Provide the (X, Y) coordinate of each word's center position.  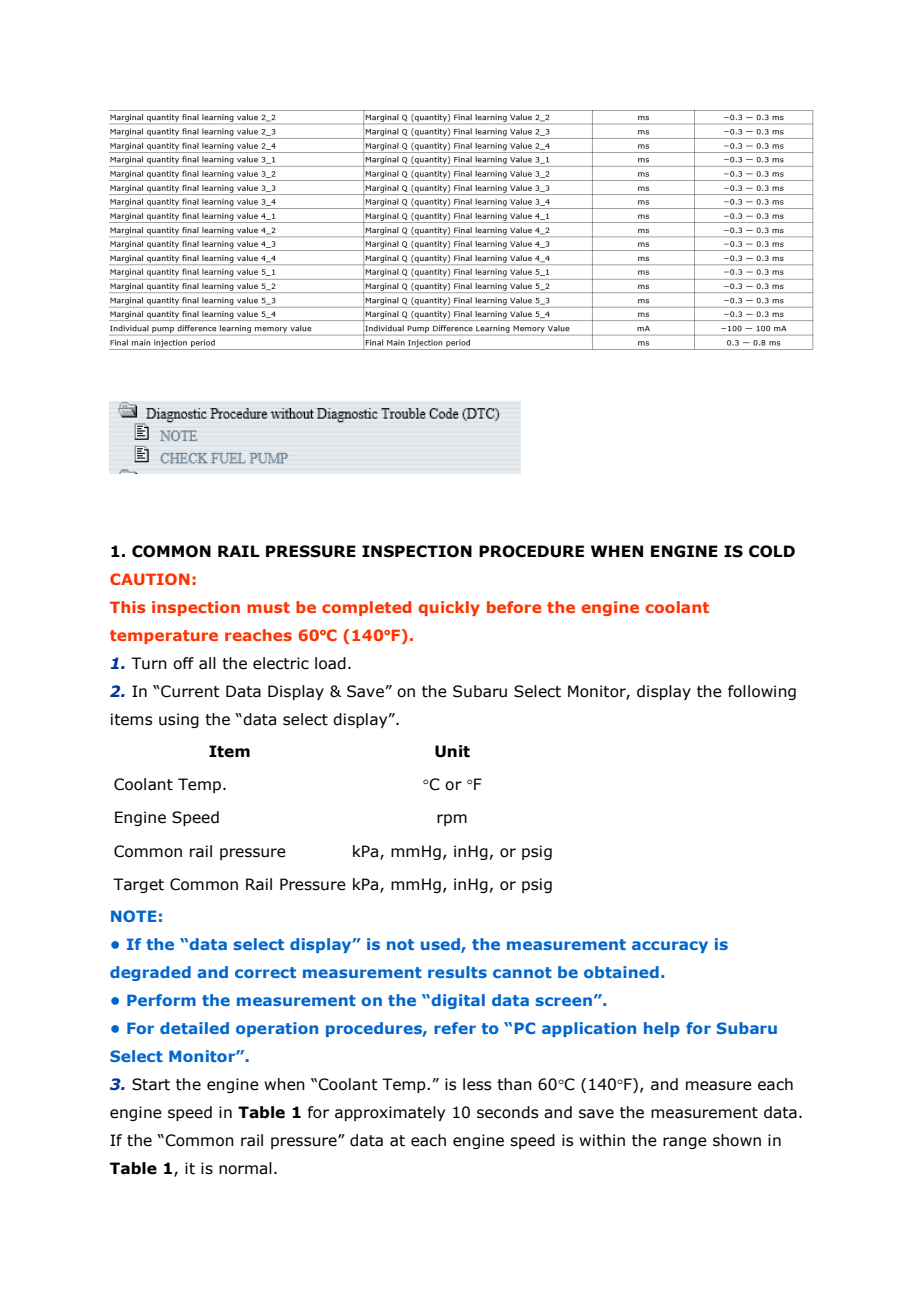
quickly (449, 608)
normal (245, 1168)
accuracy (670, 947)
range (685, 1143)
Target (138, 885)
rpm (452, 820)
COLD (772, 551)
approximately (390, 1113)
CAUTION (150, 579)
